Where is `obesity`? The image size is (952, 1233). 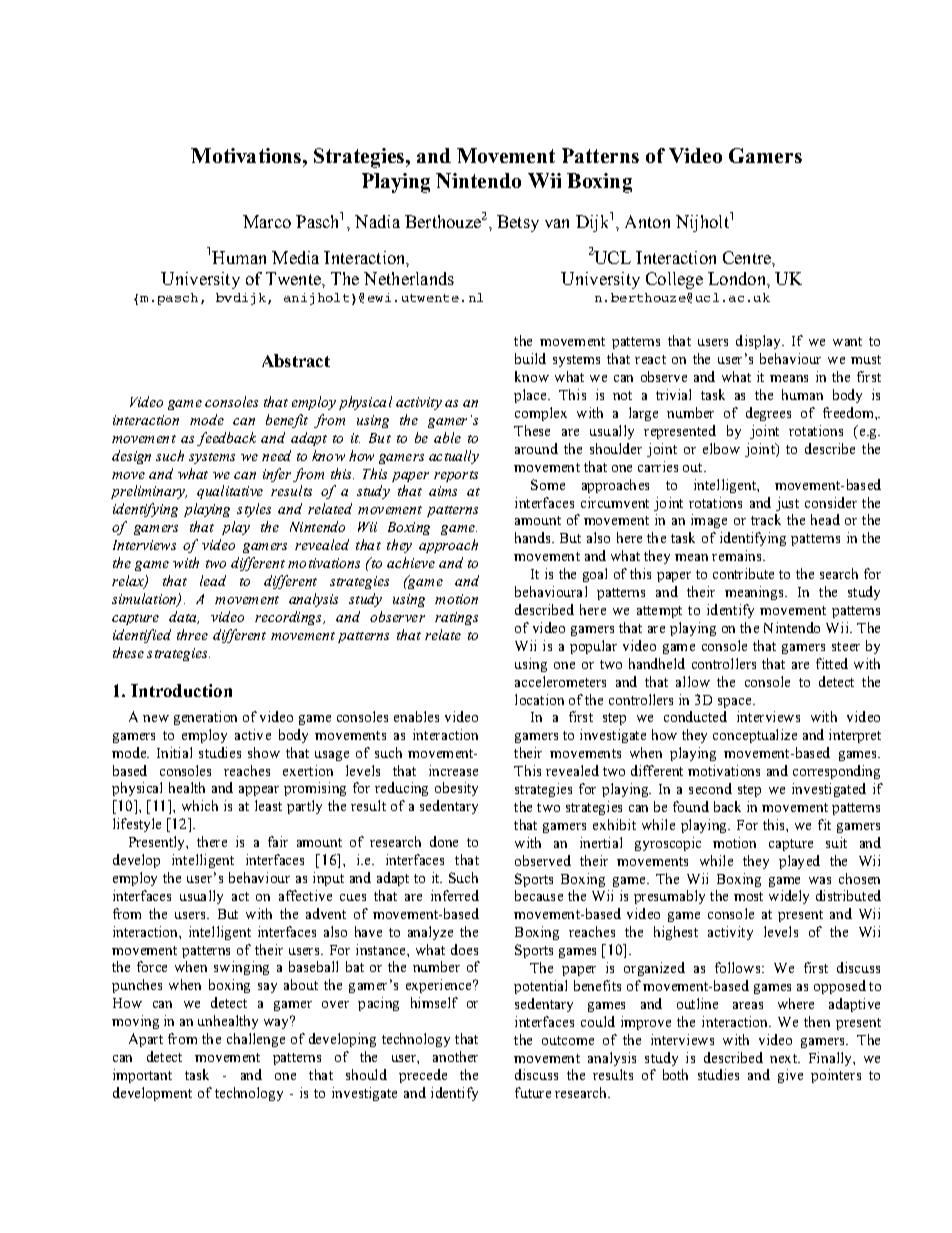
obesity is located at coordinates (456, 789).
